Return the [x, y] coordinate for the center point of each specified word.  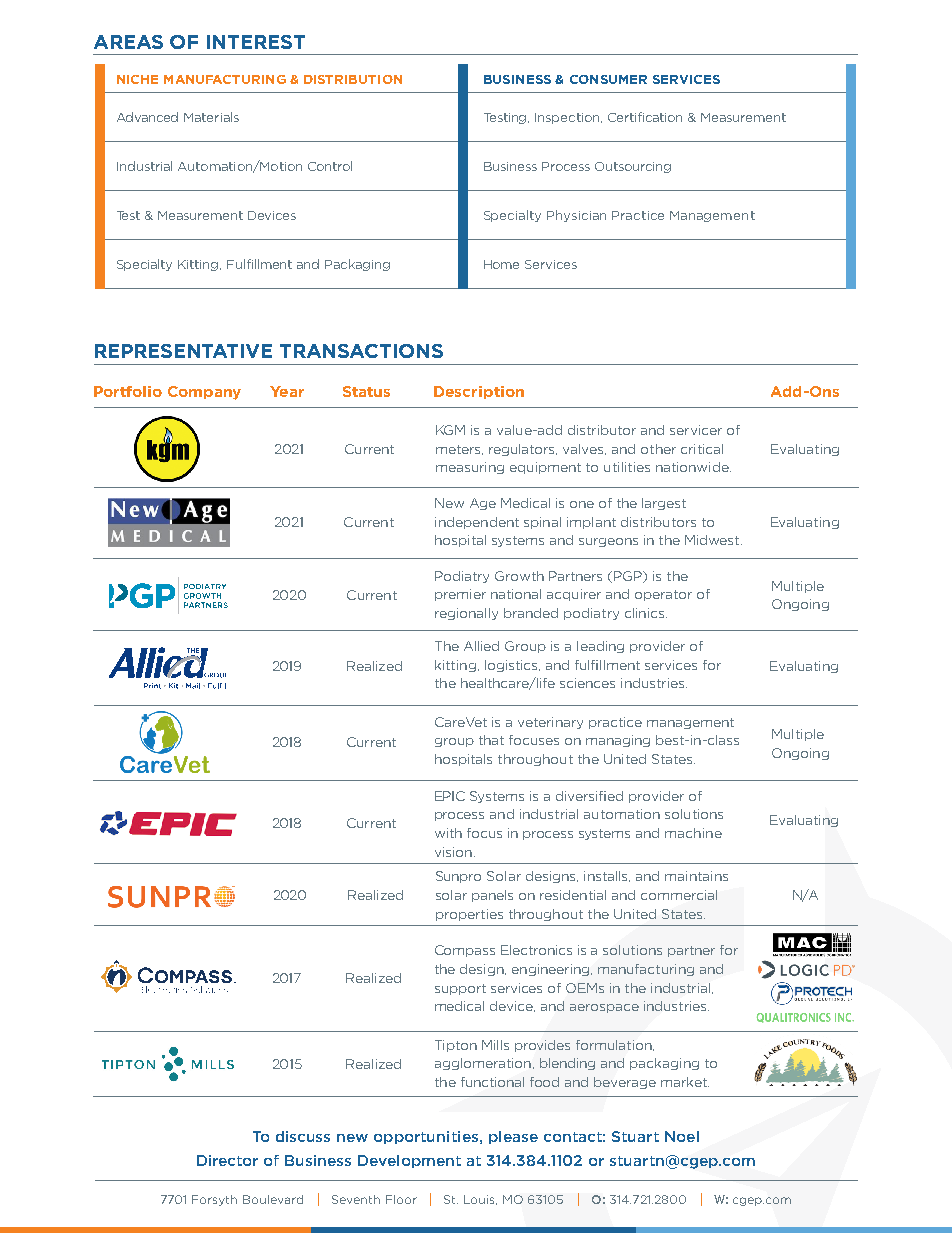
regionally [466, 614]
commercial [679, 895]
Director [227, 1160]
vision [453, 852]
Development [409, 1161]
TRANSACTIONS [361, 351]
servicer [696, 430]
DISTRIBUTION [353, 79]
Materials [211, 117]
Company [204, 393]
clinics [646, 613]
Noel [682, 1136]
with [448, 833]
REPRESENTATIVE [183, 351]
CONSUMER [608, 79]
